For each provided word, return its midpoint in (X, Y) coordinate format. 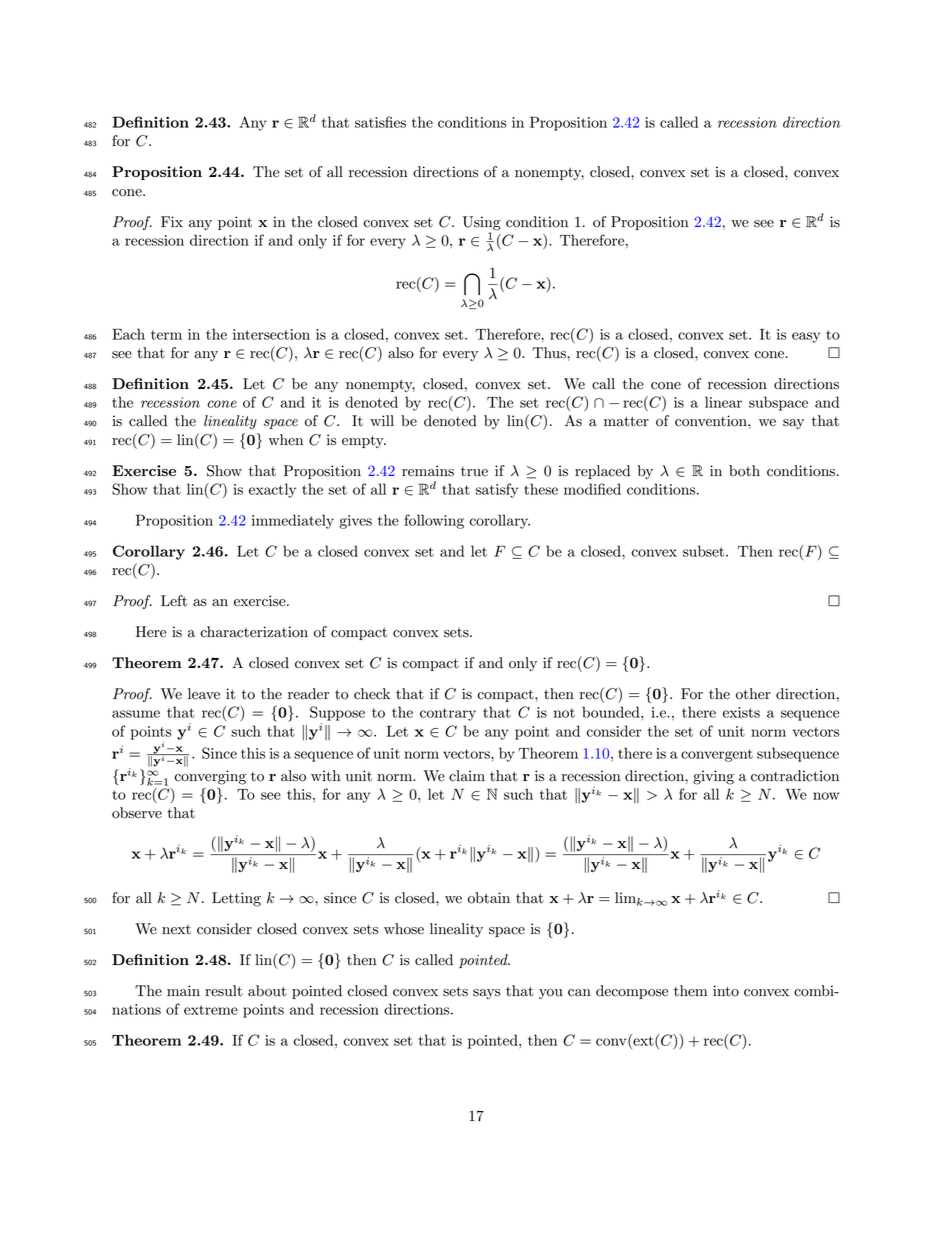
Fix (172, 221)
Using (482, 224)
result (224, 991)
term (166, 335)
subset (705, 551)
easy (806, 337)
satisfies (380, 122)
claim (467, 776)
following (434, 521)
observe (137, 813)
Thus (550, 353)
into (726, 991)
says (487, 994)
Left (174, 601)
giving (713, 777)
